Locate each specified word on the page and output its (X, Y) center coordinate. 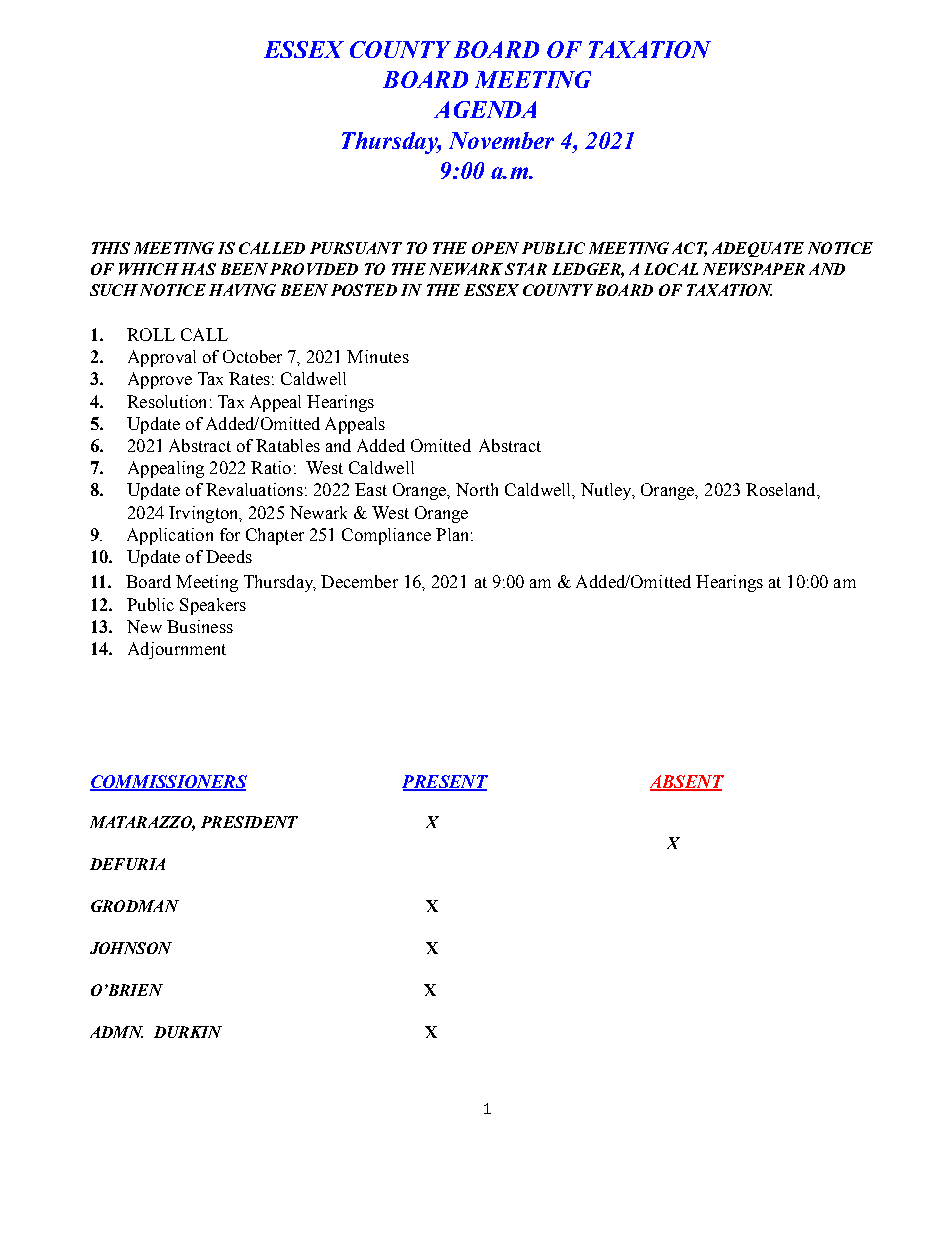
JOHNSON (131, 948)
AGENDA (485, 109)
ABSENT (687, 783)
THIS (111, 248)
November (501, 140)
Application (170, 536)
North (477, 489)
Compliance (386, 536)
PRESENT (445, 783)
